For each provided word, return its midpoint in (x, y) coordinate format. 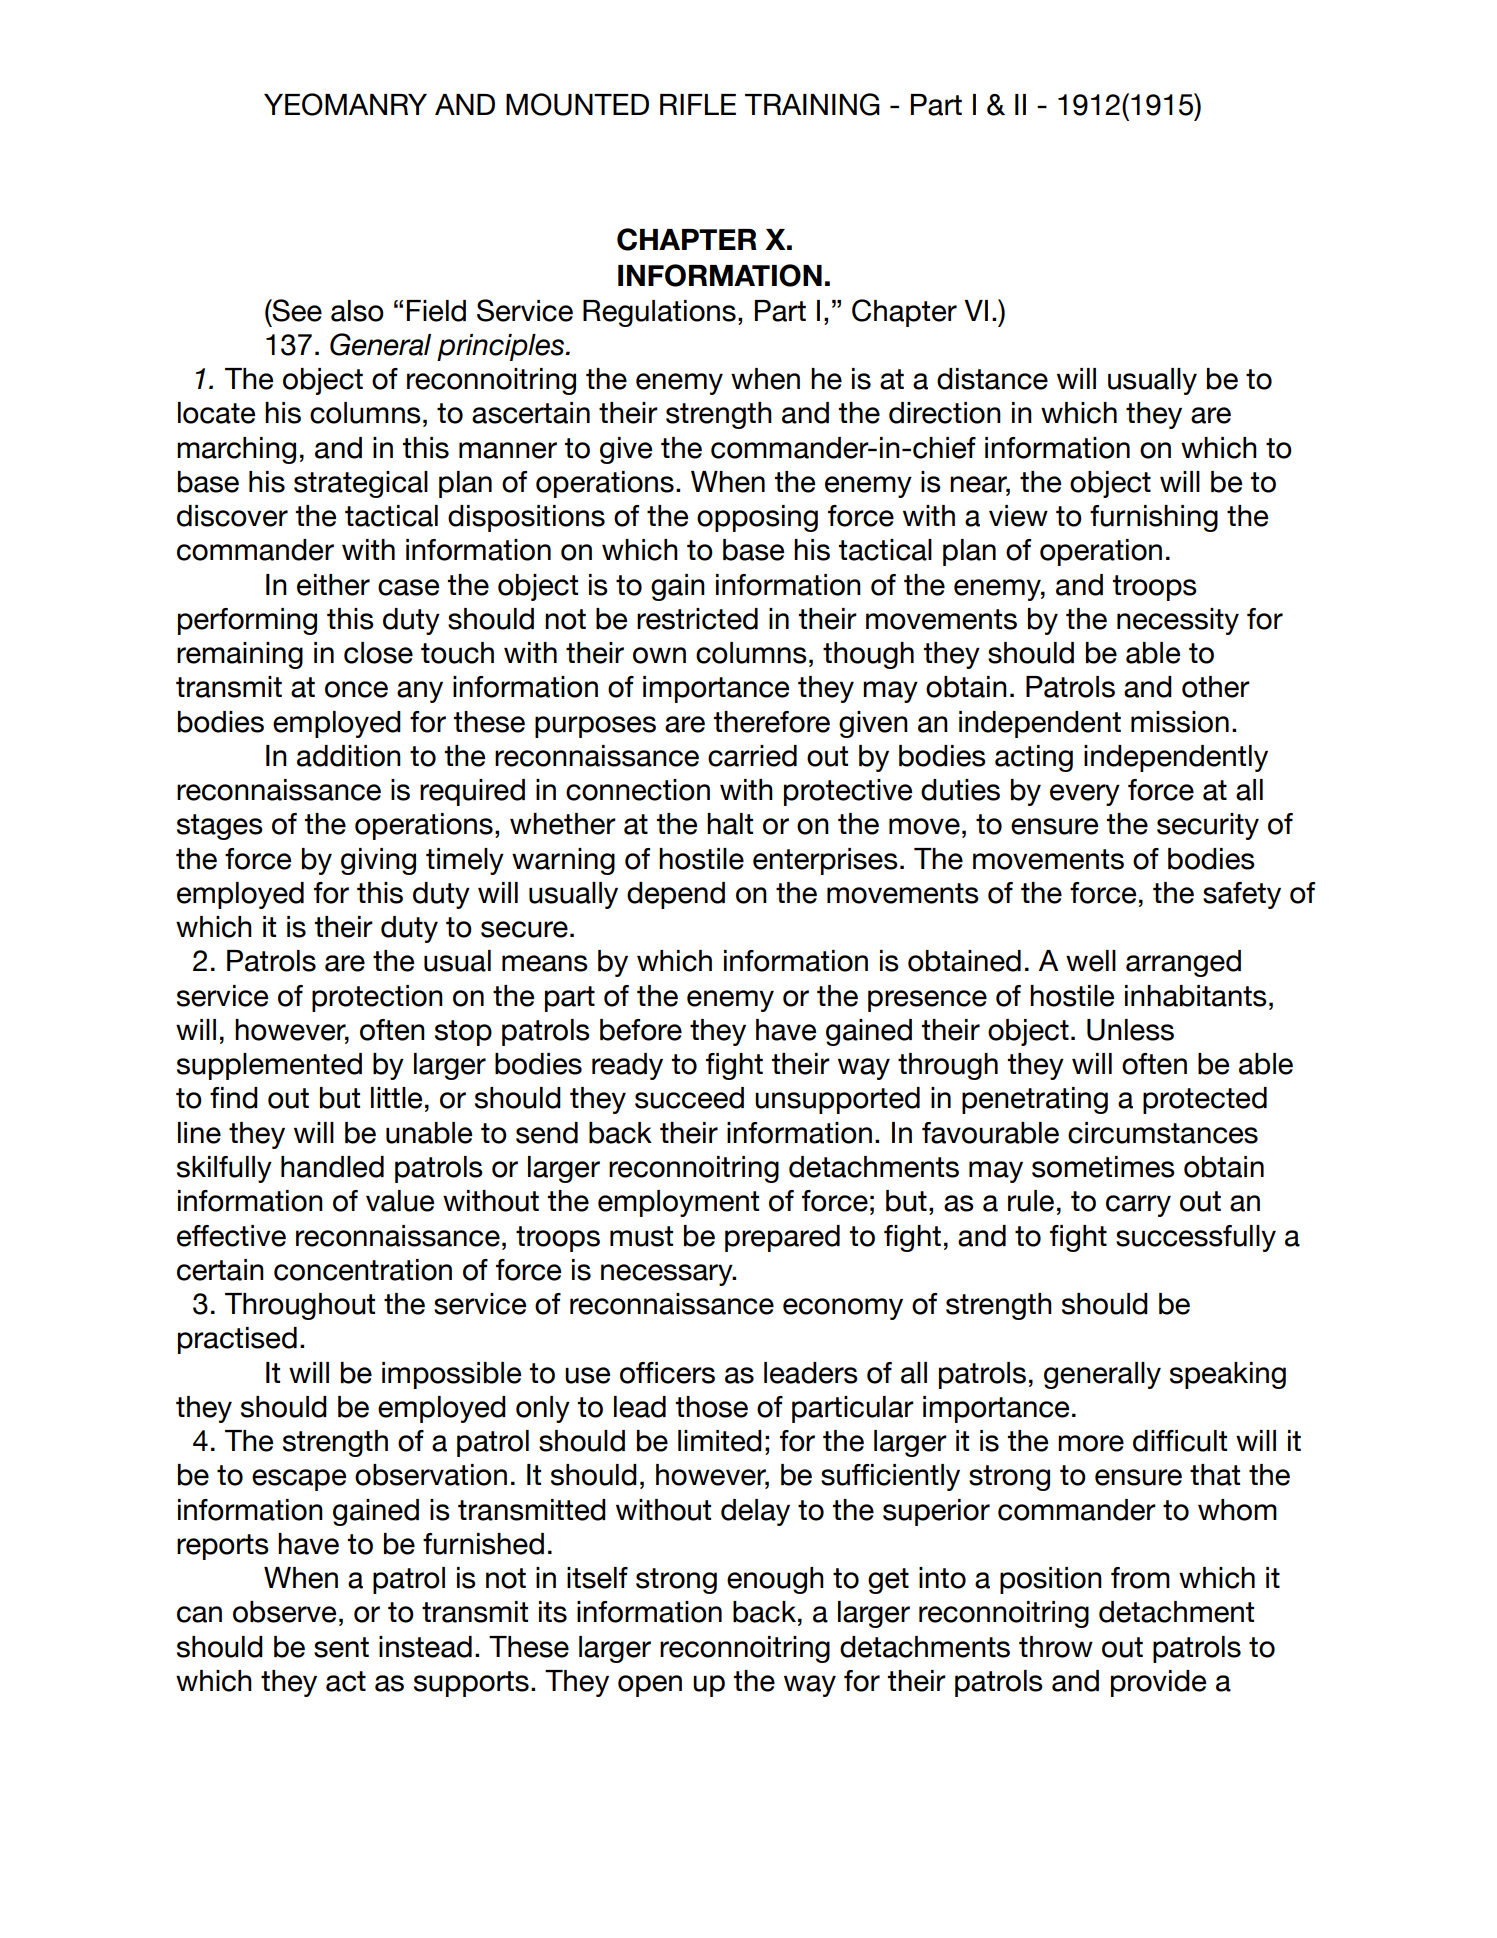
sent (341, 1647)
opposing (757, 518)
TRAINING (812, 104)
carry (1138, 1206)
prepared (782, 1238)
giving (378, 861)
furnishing (1154, 518)
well (1091, 961)
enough (775, 1580)
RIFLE (698, 104)
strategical (361, 484)
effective (231, 1236)
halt (730, 824)
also (357, 311)
